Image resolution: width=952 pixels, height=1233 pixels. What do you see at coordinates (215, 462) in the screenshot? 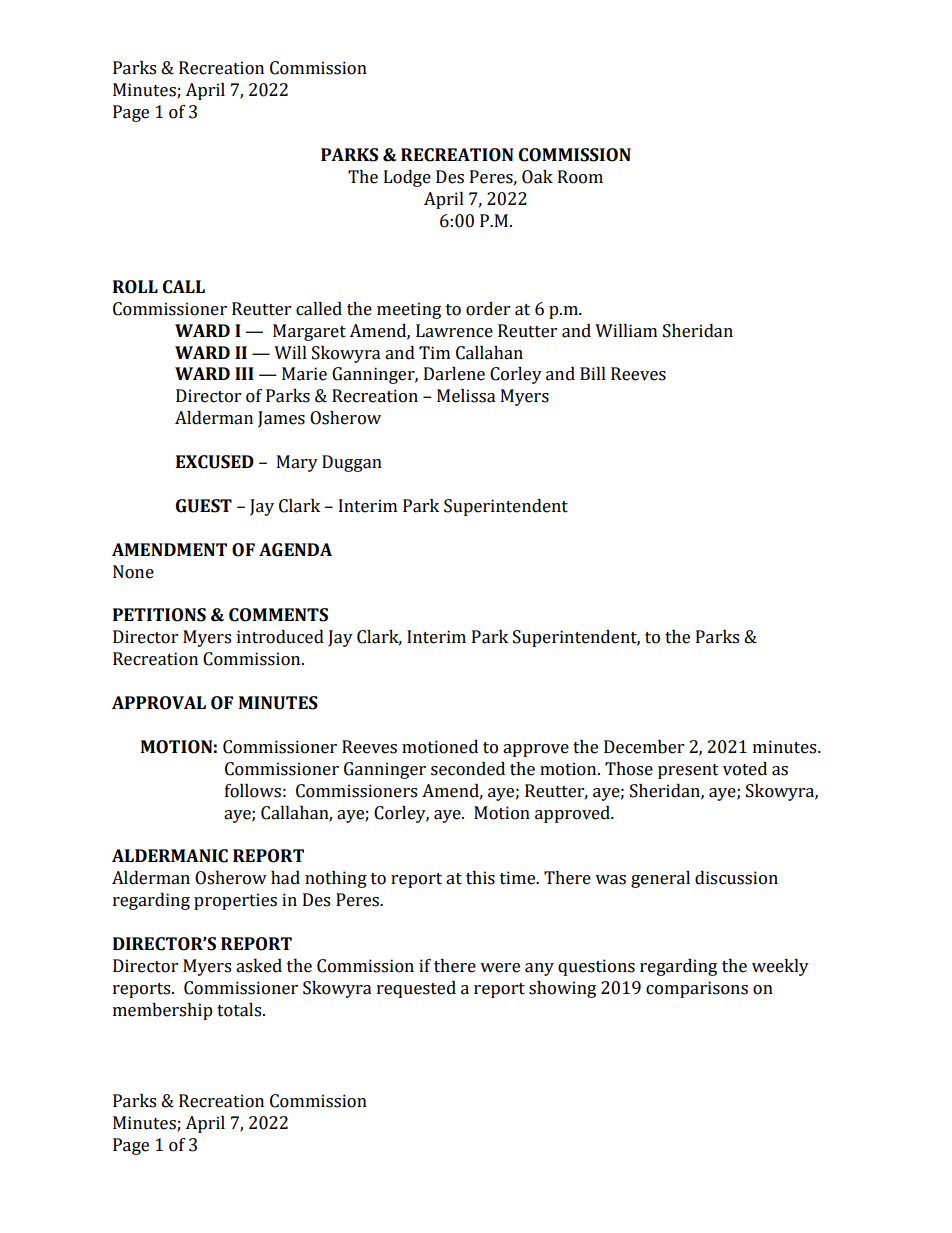
I see `EXCUSED` at bounding box center [215, 462].
